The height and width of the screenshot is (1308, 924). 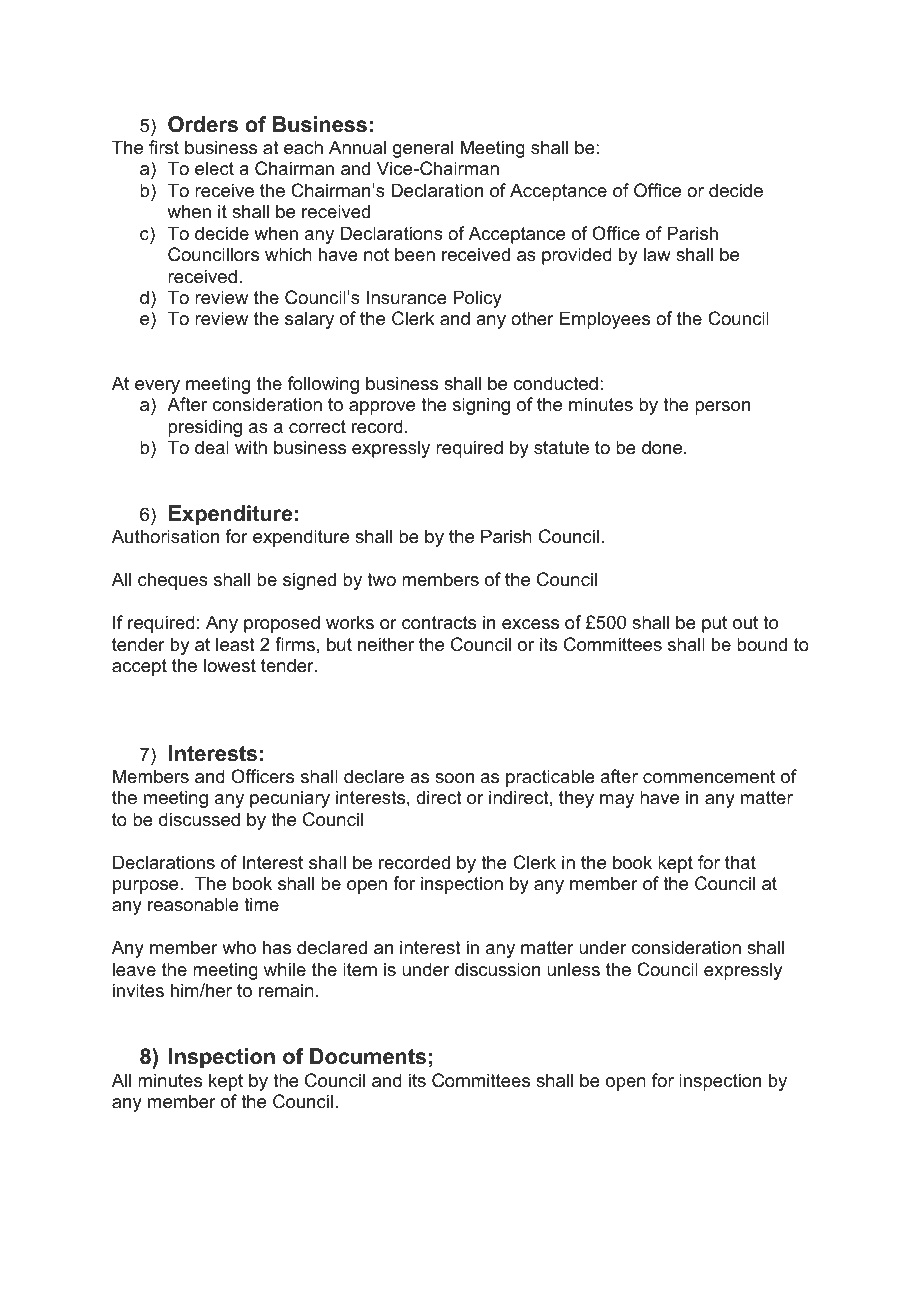 I want to click on Employees, so click(x=605, y=320).
